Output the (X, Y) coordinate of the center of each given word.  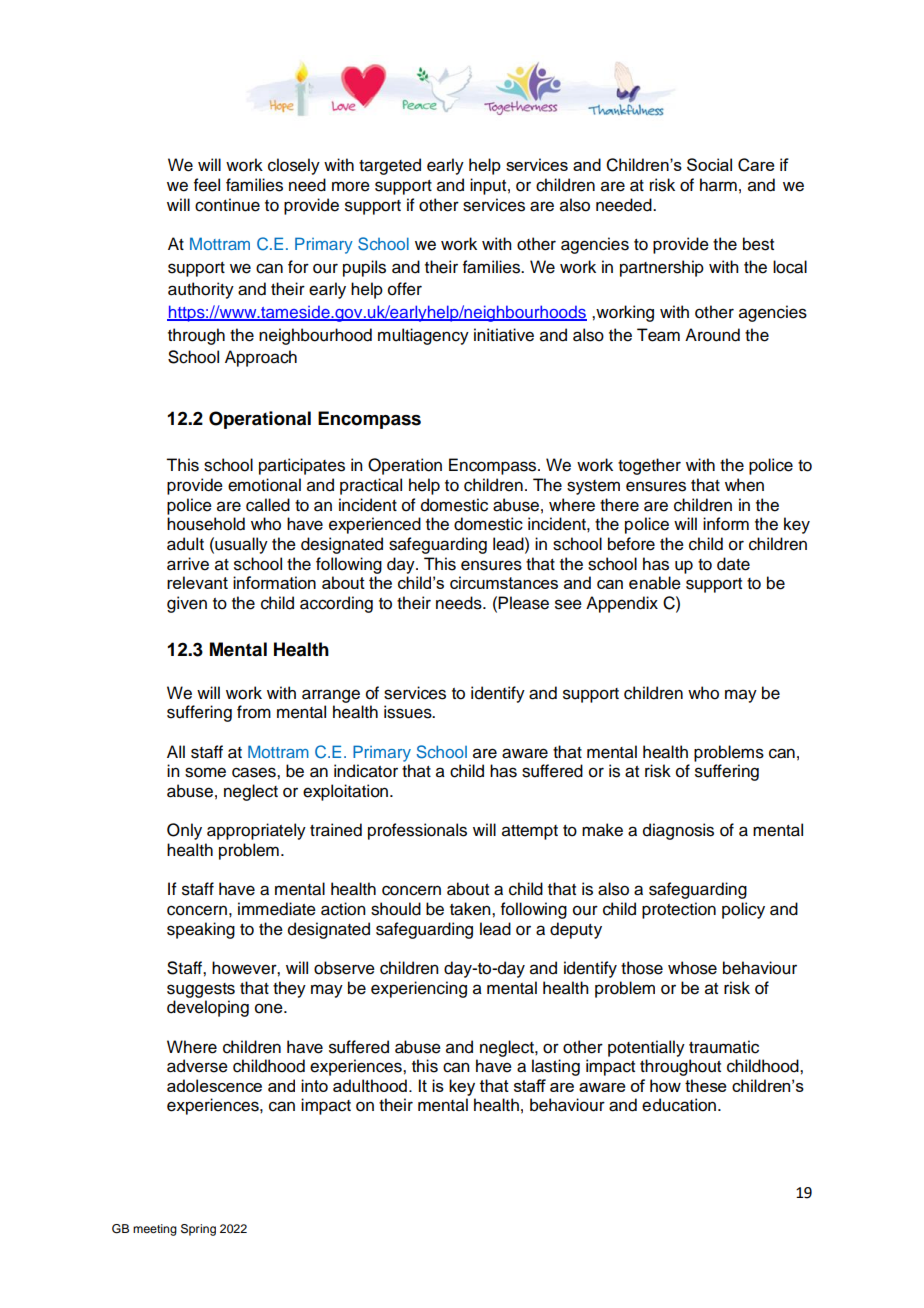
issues (409, 712)
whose (692, 968)
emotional (264, 485)
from (254, 712)
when (744, 485)
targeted (390, 166)
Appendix (622, 604)
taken (471, 909)
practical (371, 486)
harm (718, 185)
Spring (198, 1230)
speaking (201, 930)
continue (227, 205)
